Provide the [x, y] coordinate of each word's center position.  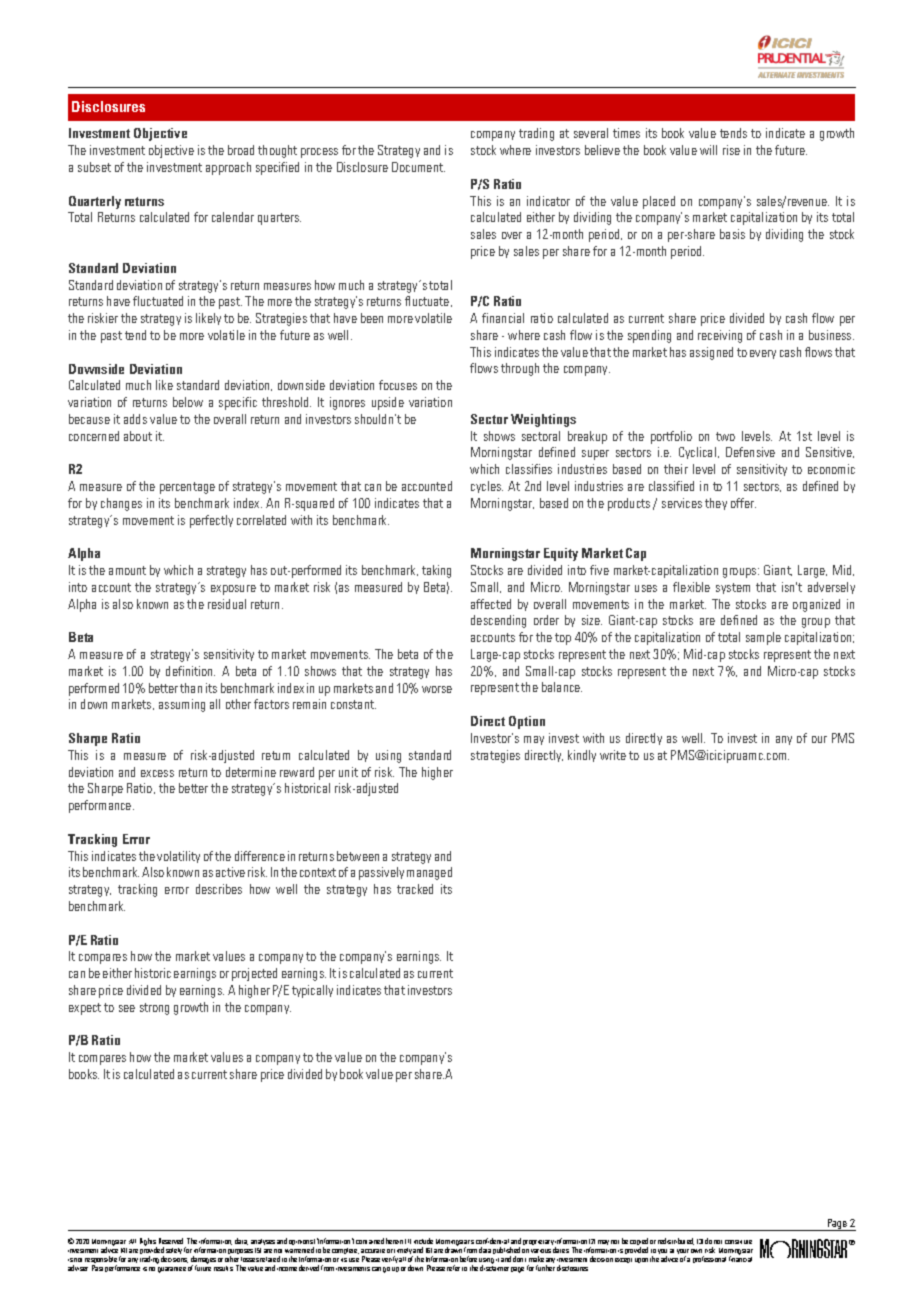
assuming [182, 705]
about [138, 436]
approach [228, 168]
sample [763, 638]
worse [437, 689]
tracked [415, 889]
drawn [453, 1249]
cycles [487, 487]
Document [418, 167]
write [613, 755]
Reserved [171, 1241]
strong [154, 1009]
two [725, 436]
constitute [738, 1242]
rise [731, 150]
